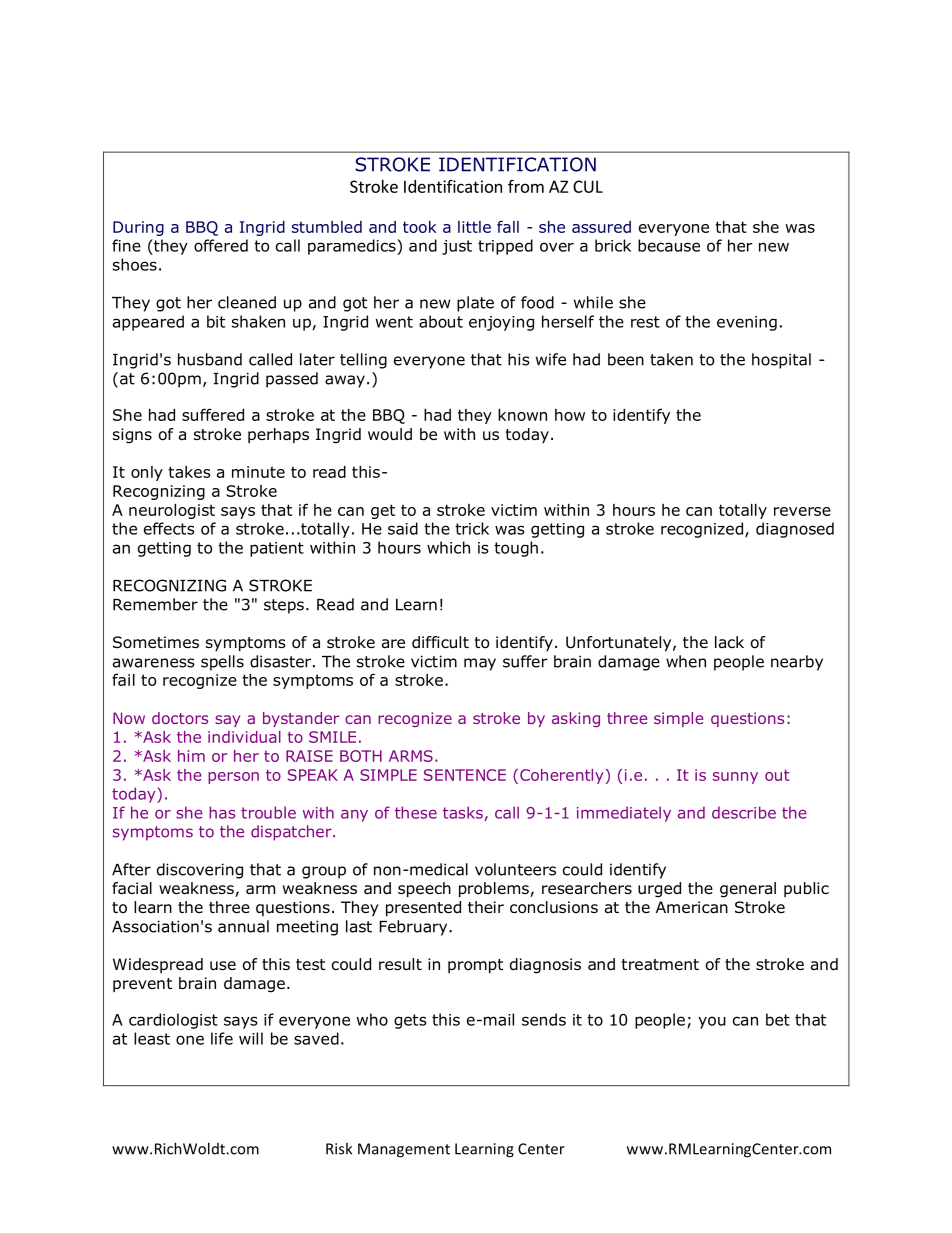  What do you see at coordinates (404, 1150) in the screenshot?
I see `Management` at bounding box center [404, 1150].
